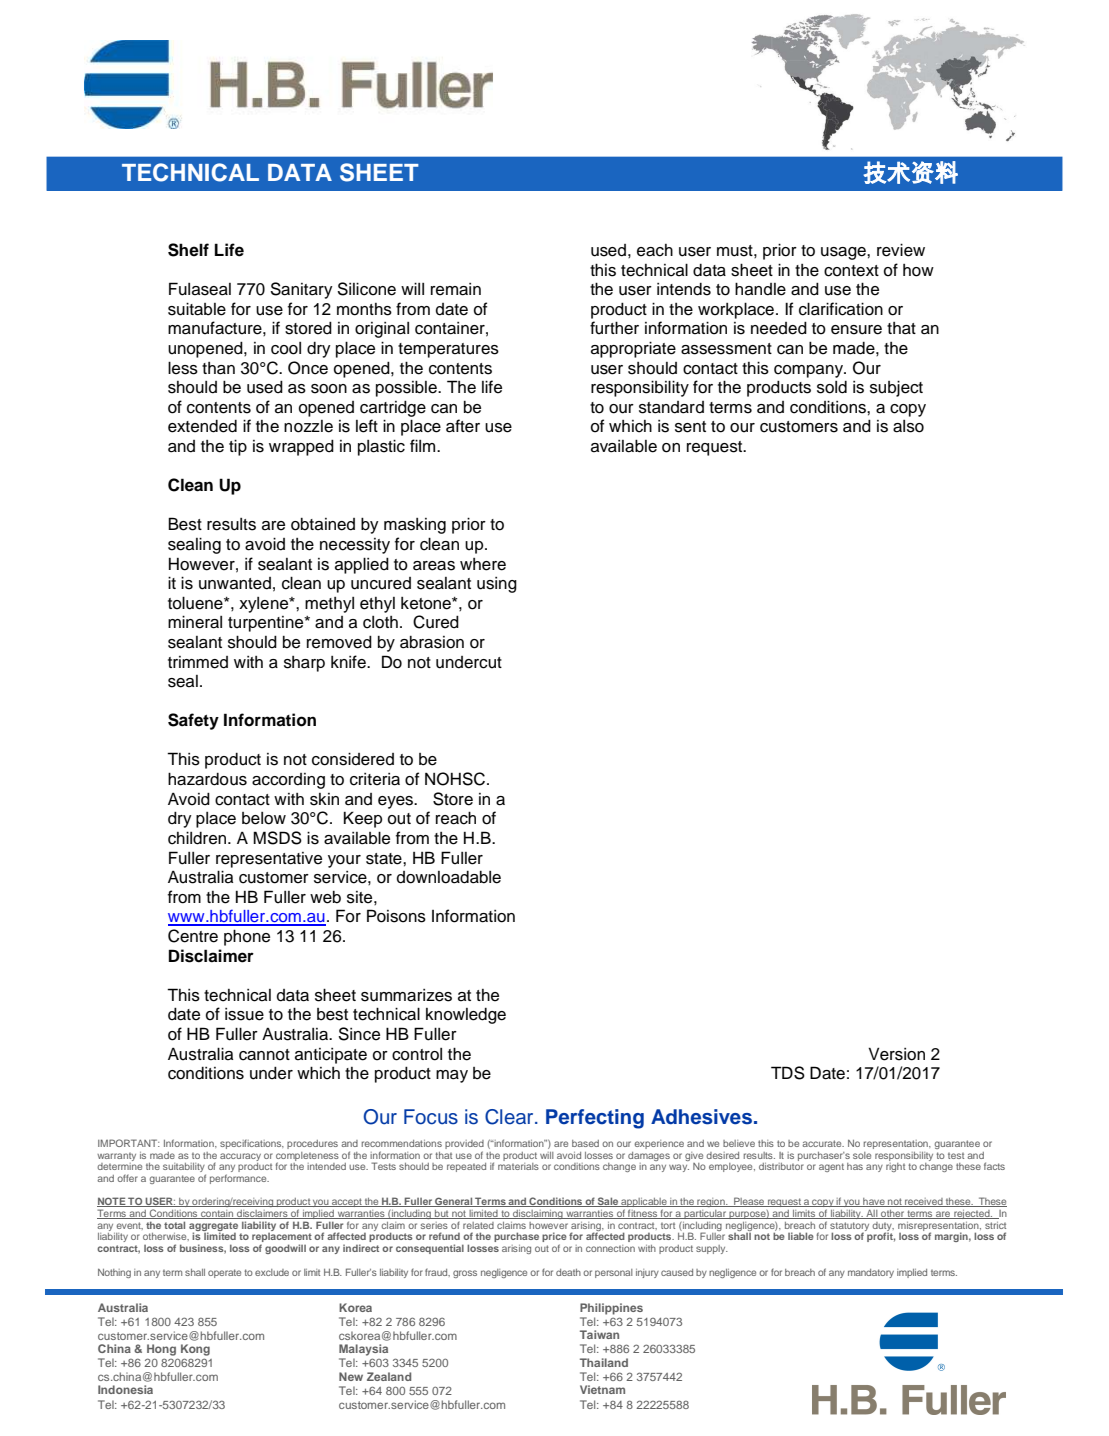  I want to click on context, so click(851, 271).
